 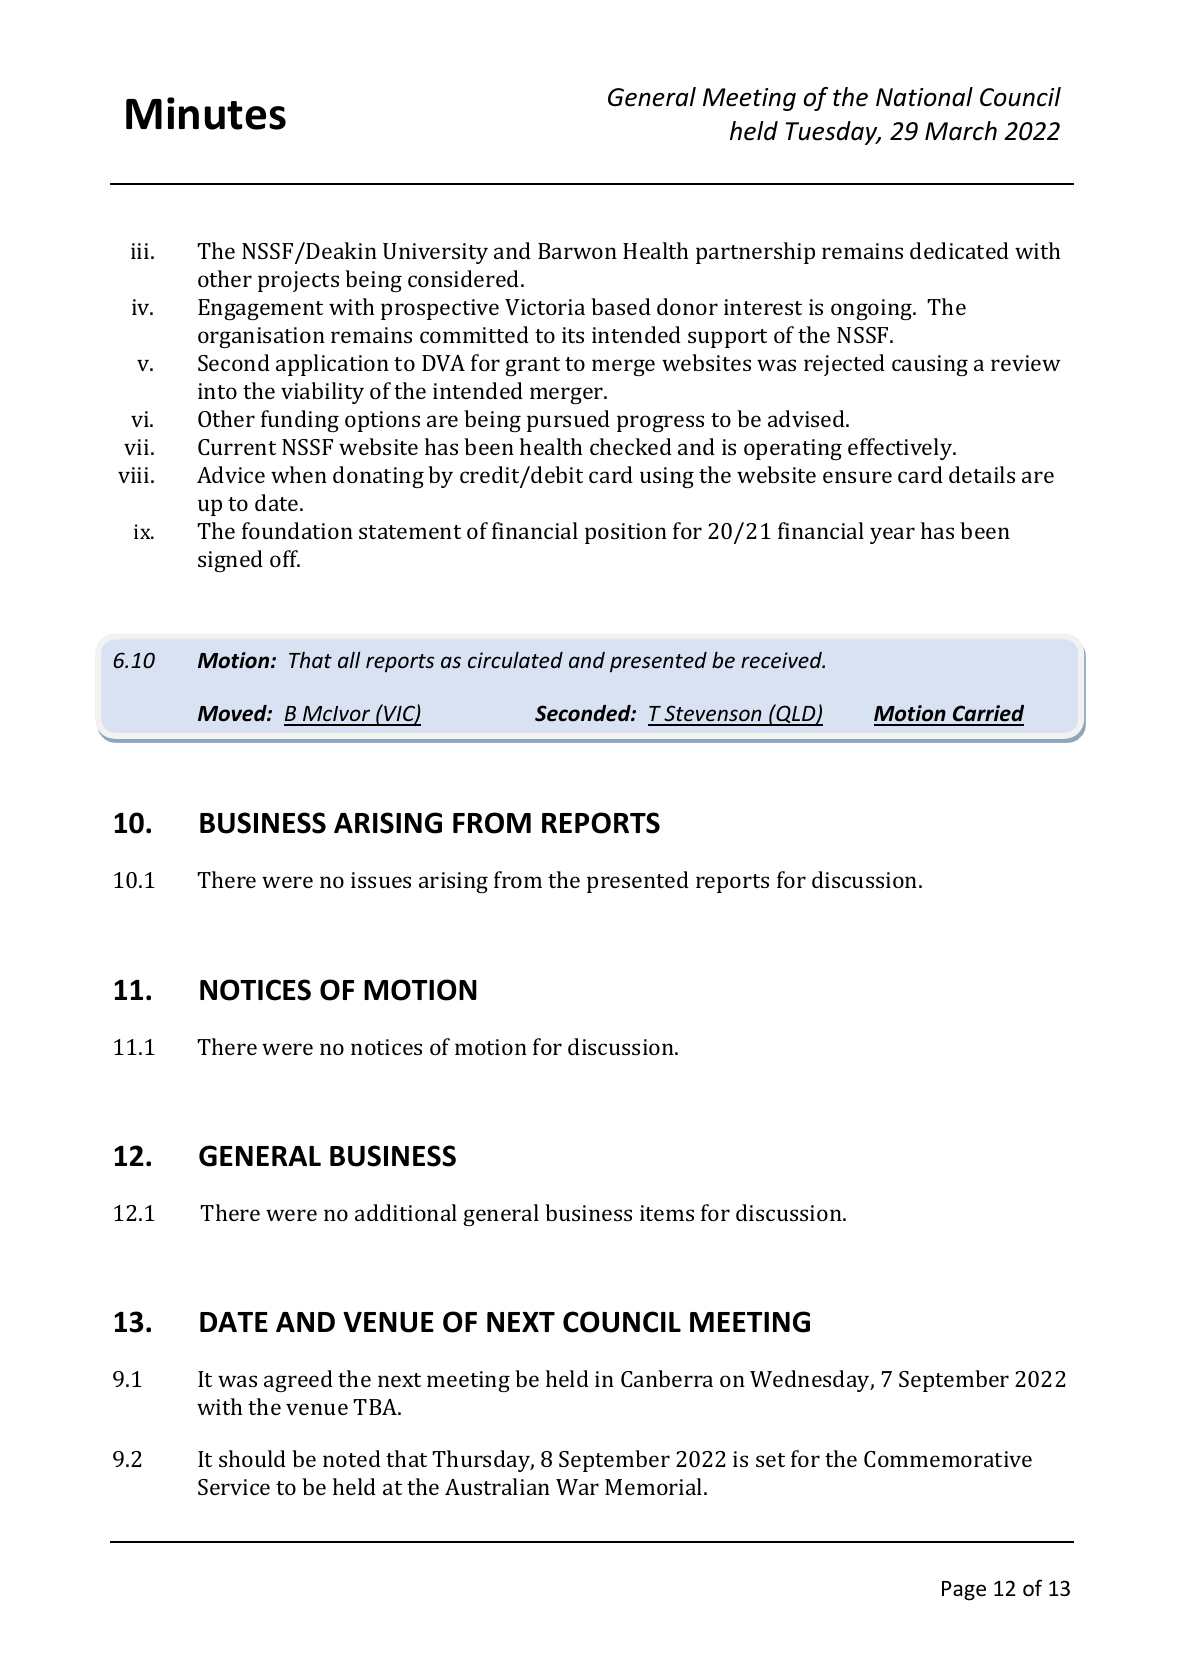 I want to click on War, so click(x=577, y=1487).
